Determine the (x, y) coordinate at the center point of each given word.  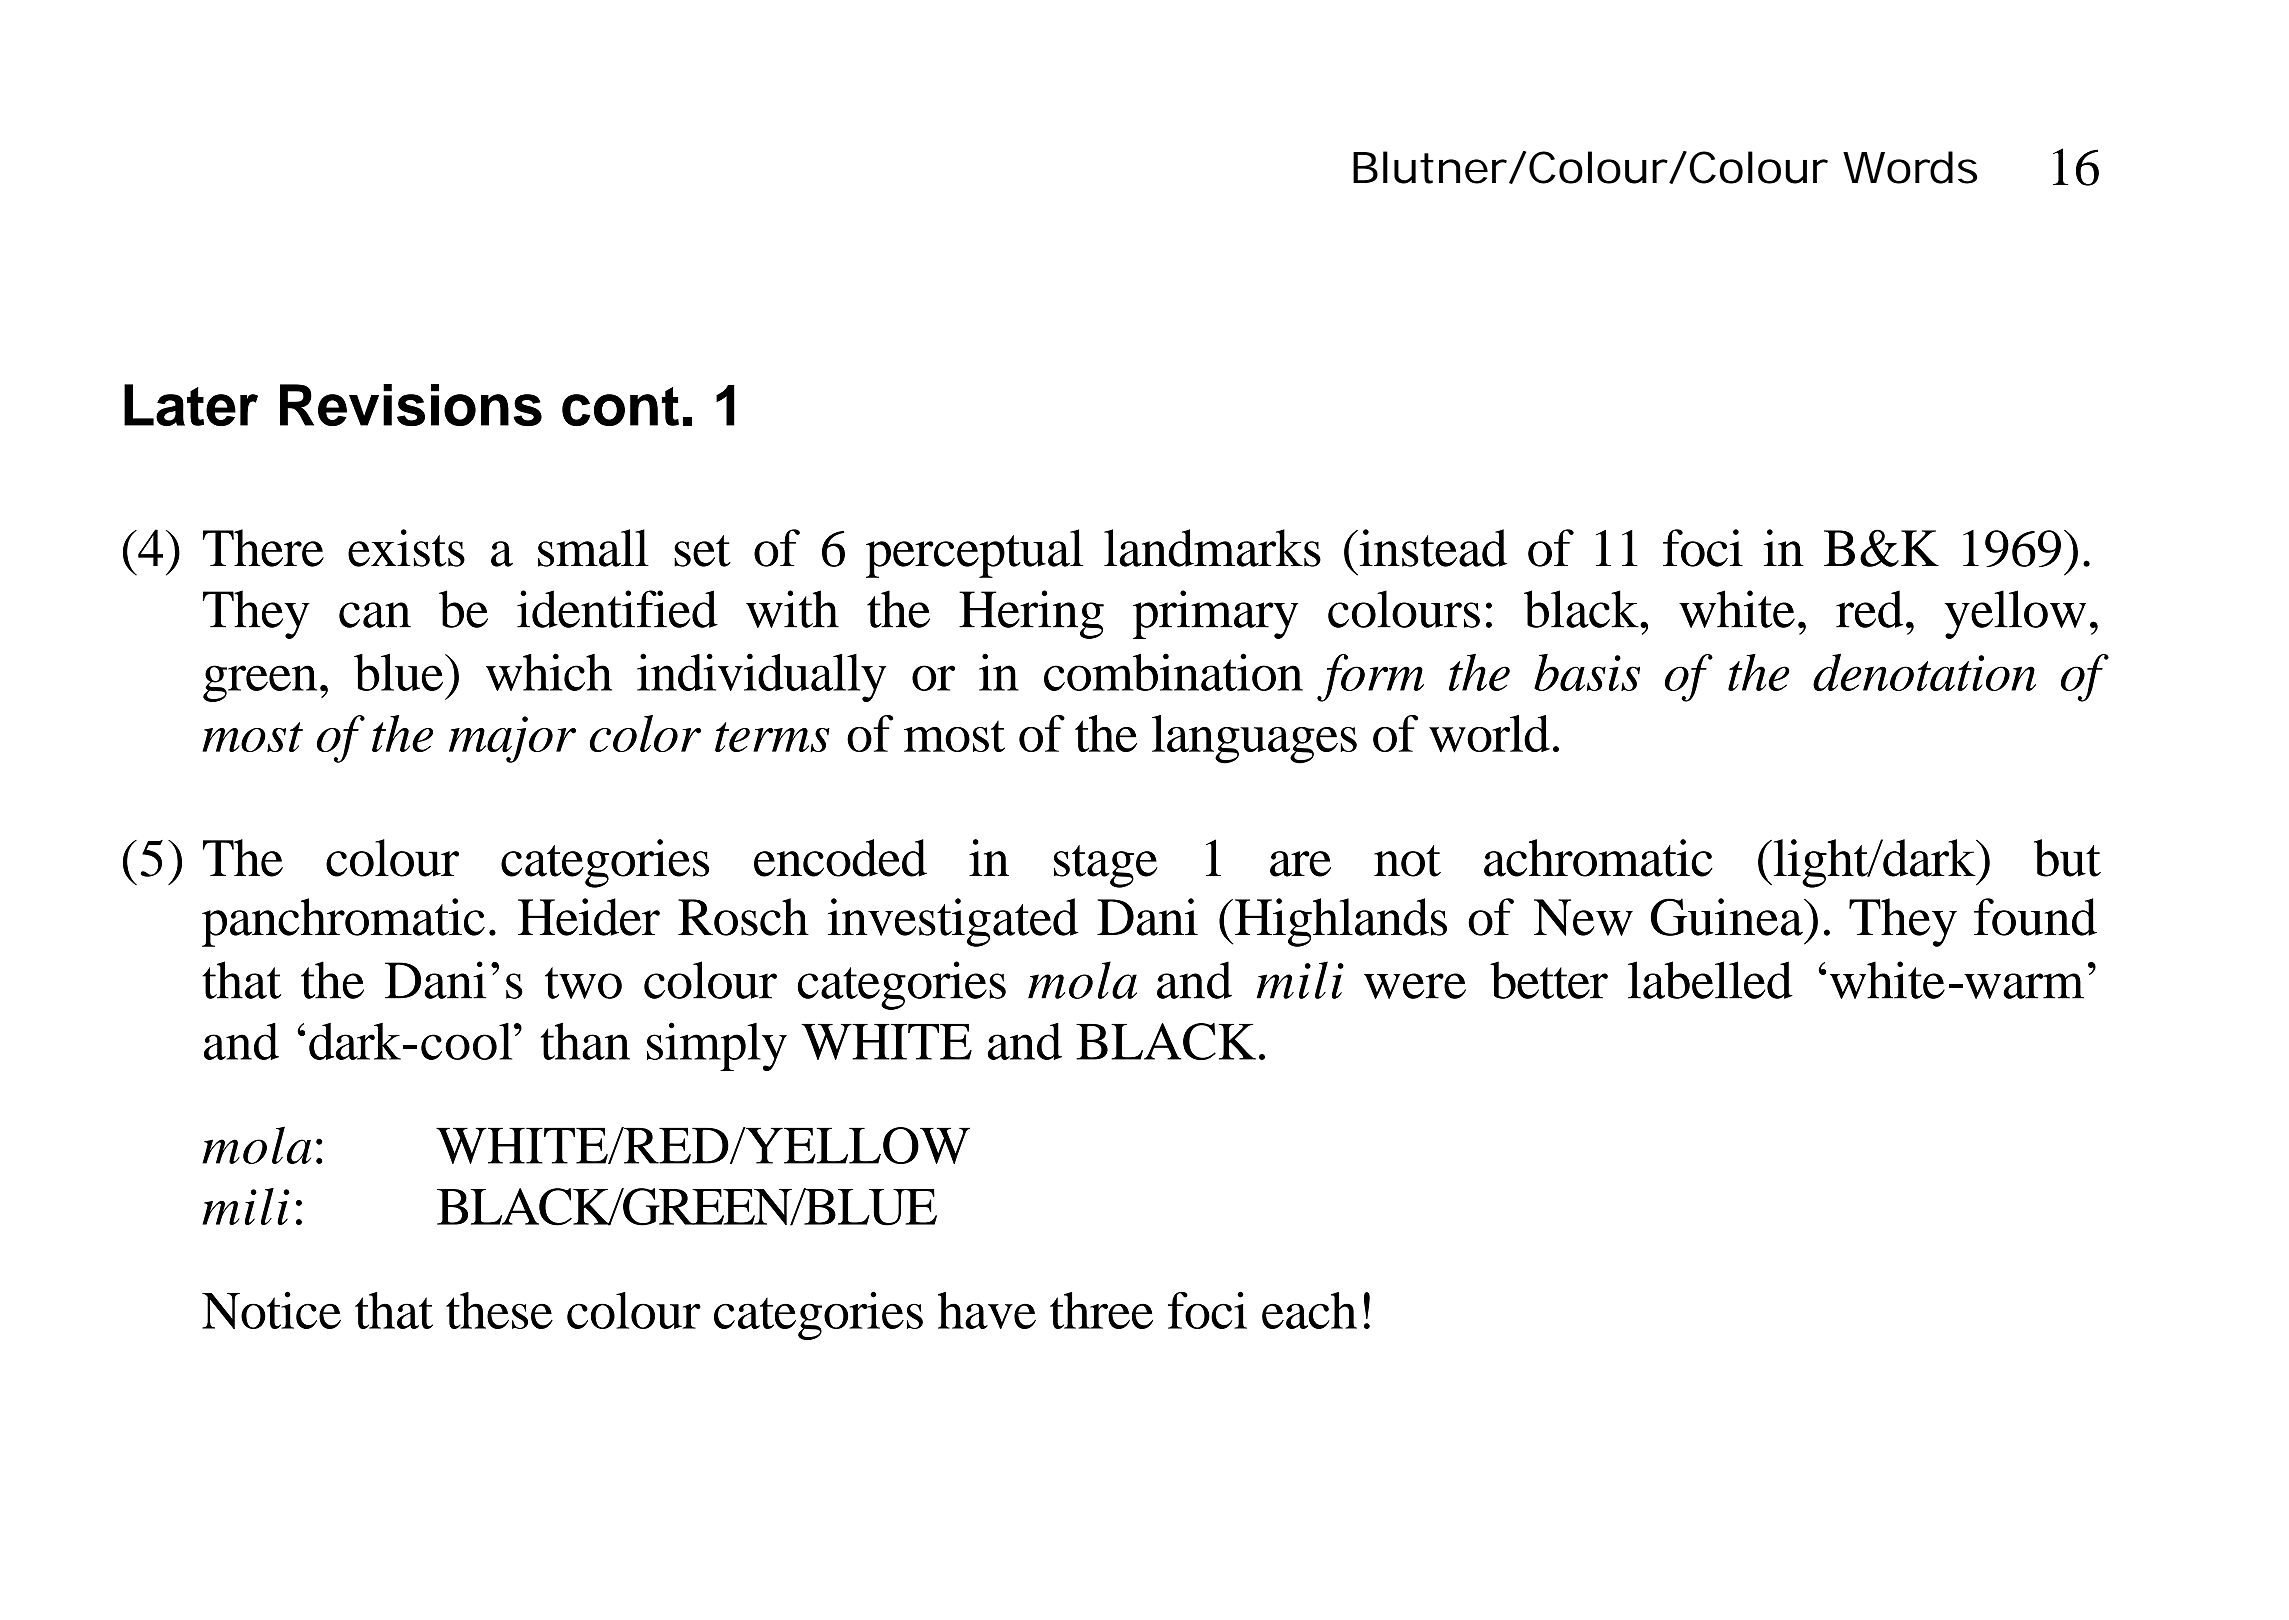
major (512, 739)
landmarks (1212, 548)
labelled (1710, 980)
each (1309, 1310)
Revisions (411, 405)
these (499, 1310)
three (1101, 1310)
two (583, 983)
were (1415, 986)
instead (1432, 548)
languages (1254, 739)
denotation (1924, 672)
